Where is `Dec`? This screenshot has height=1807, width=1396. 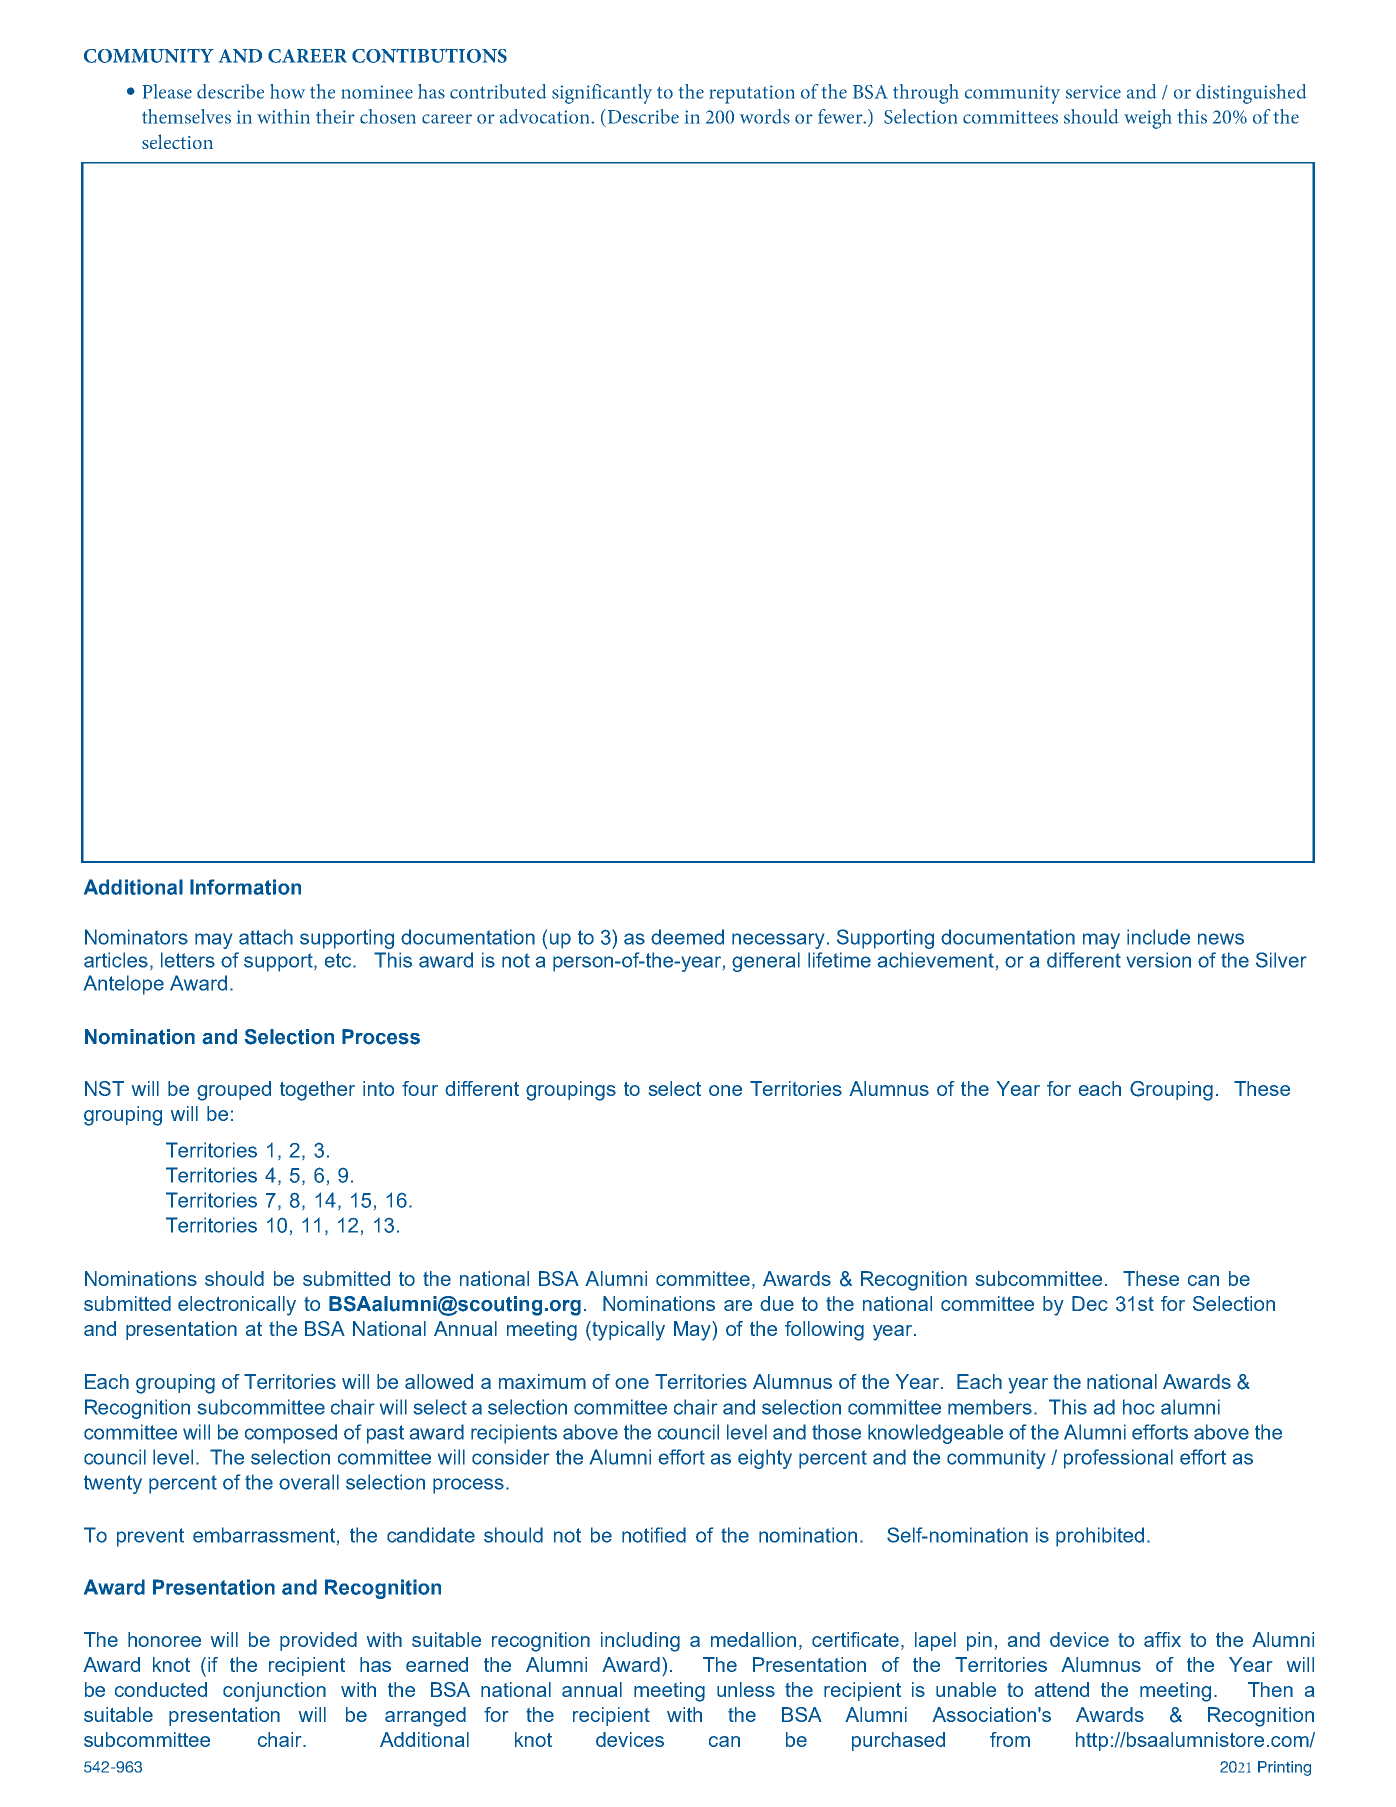
Dec is located at coordinates (1090, 1303).
